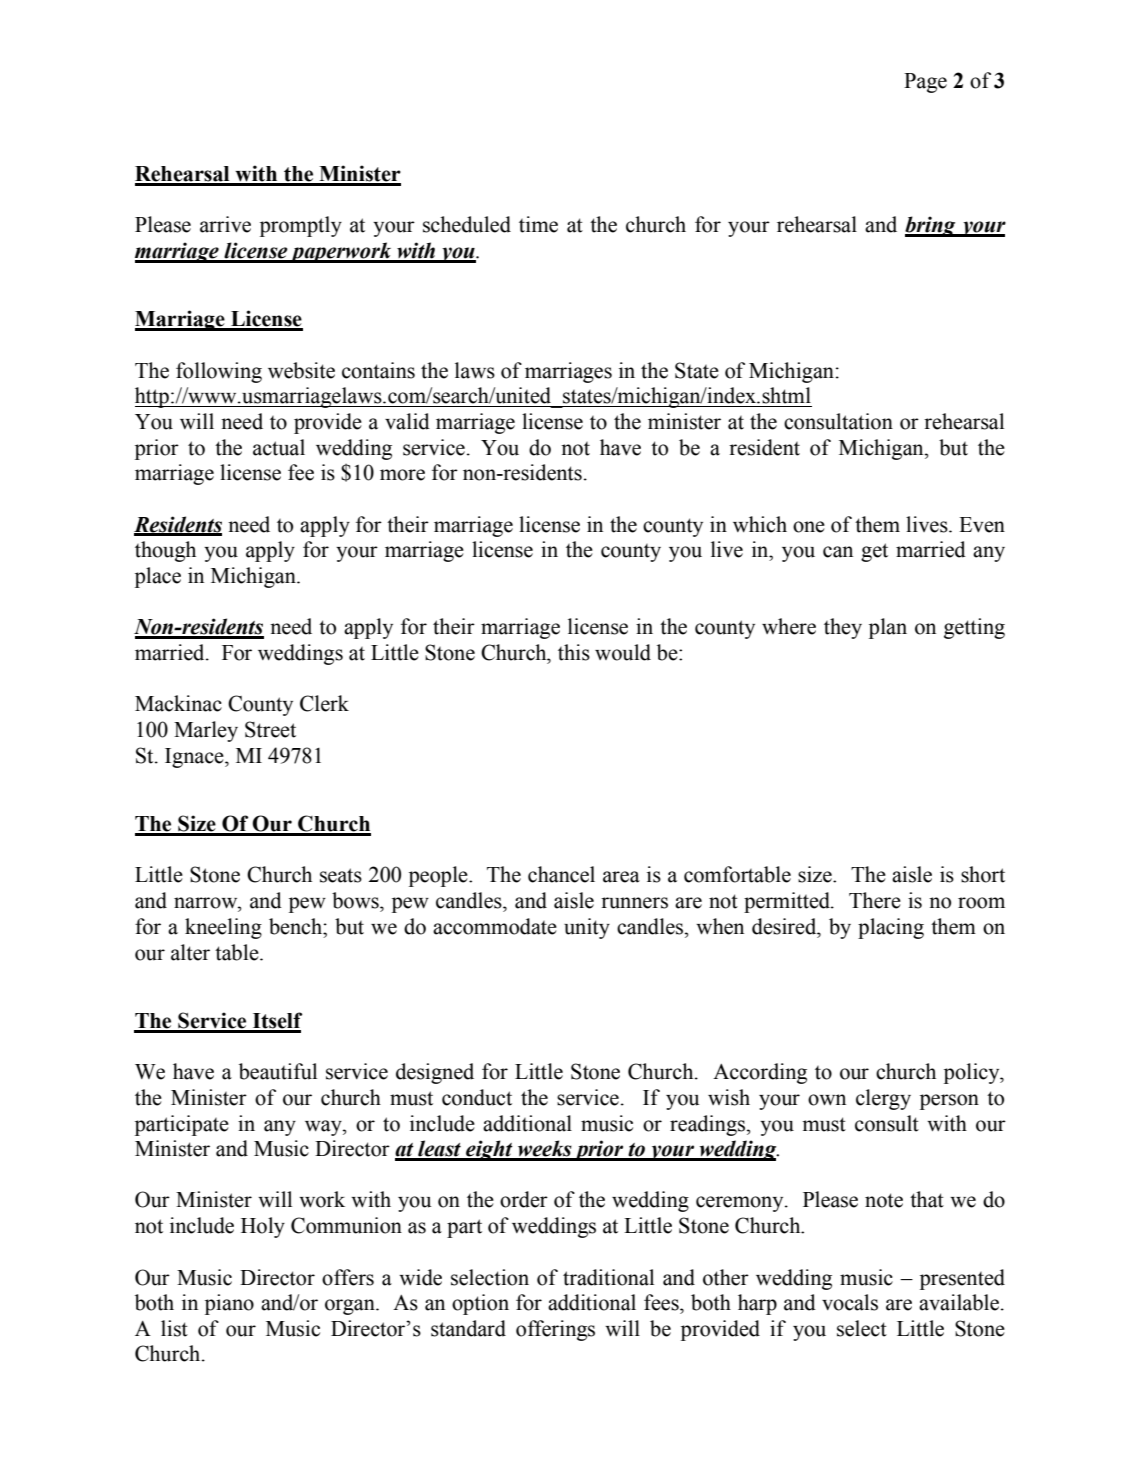 The width and height of the document is (1138, 1473). What do you see at coordinates (574, 652) in the document?
I see `this` at bounding box center [574, 652].
